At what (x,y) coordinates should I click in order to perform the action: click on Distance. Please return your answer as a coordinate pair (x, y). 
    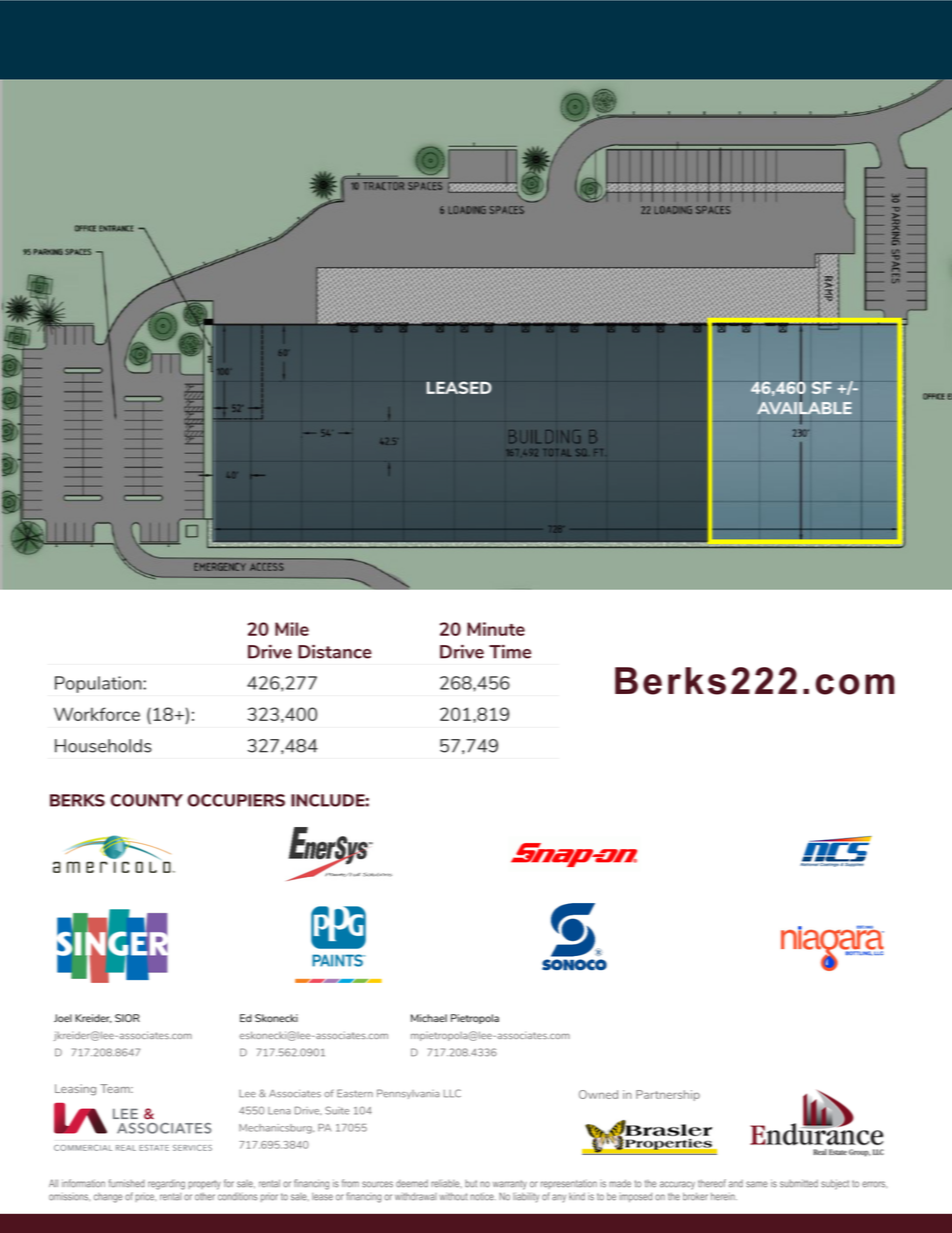
    Looking at the image, I should click on (335, 652).
